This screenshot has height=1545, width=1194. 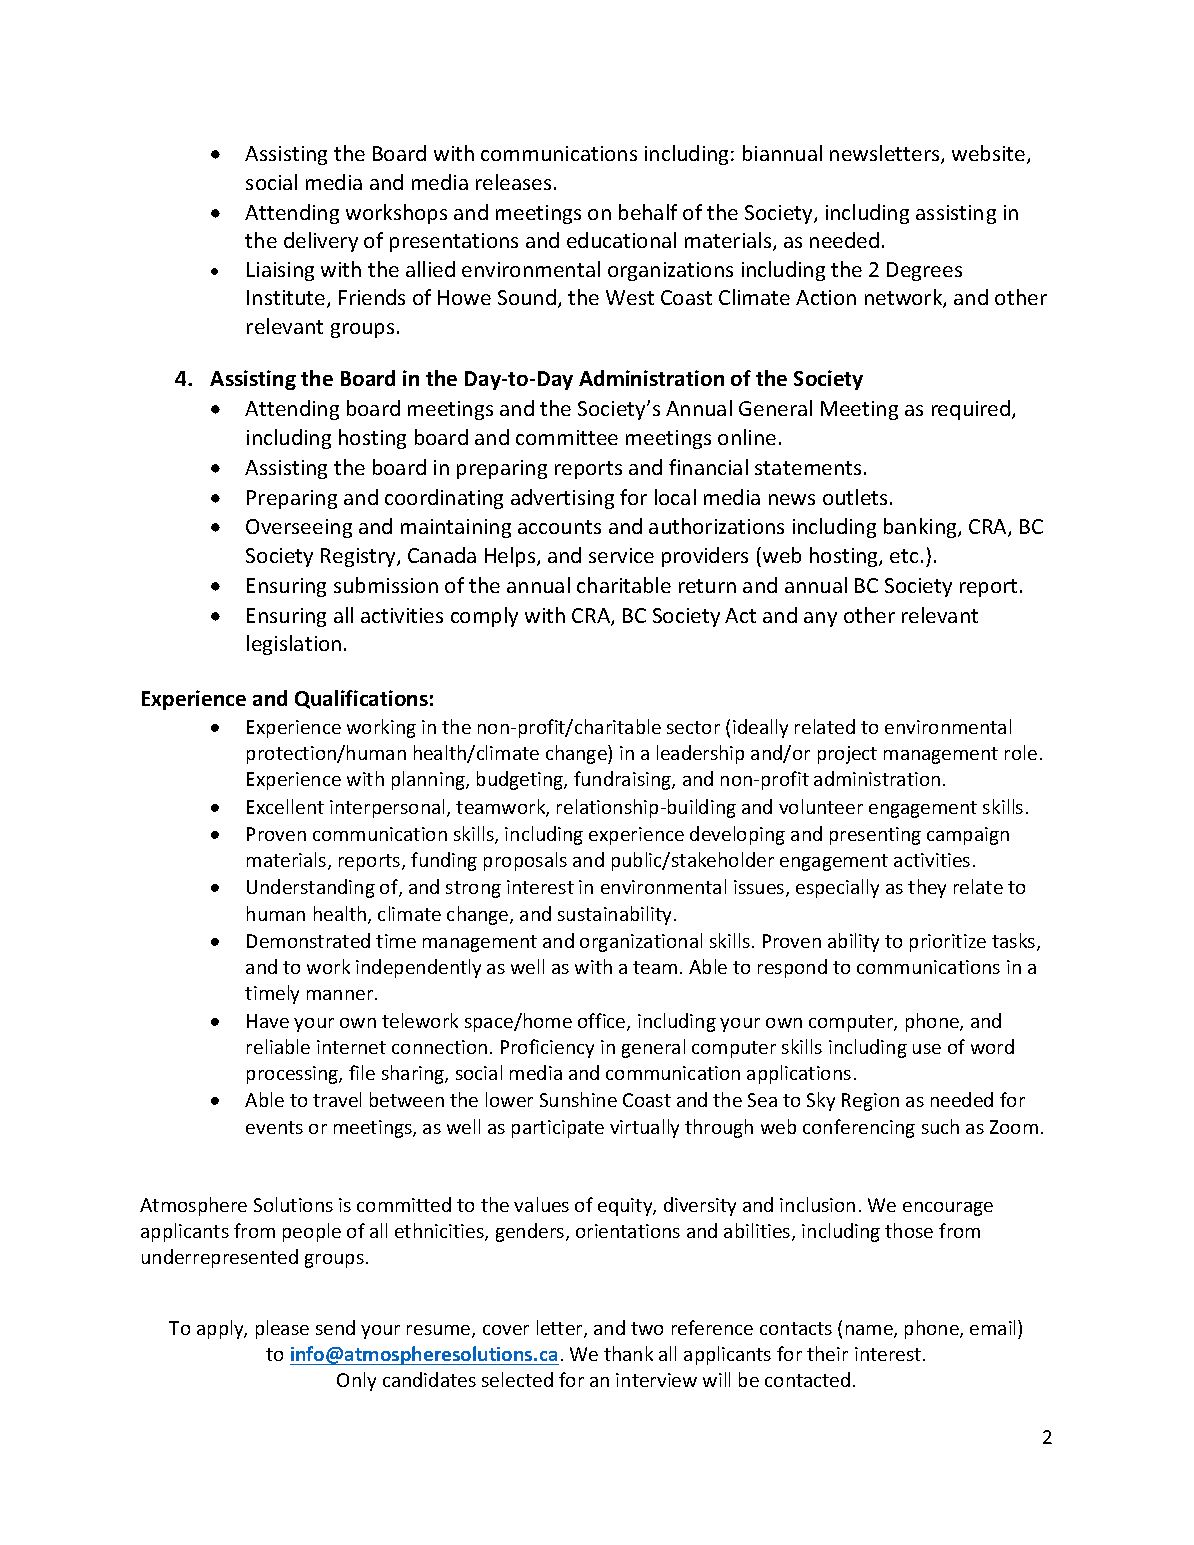 What do you see at coordinates (335, 1327) in the screenshot?
I see `send` at bounding box center [335, 1327].
